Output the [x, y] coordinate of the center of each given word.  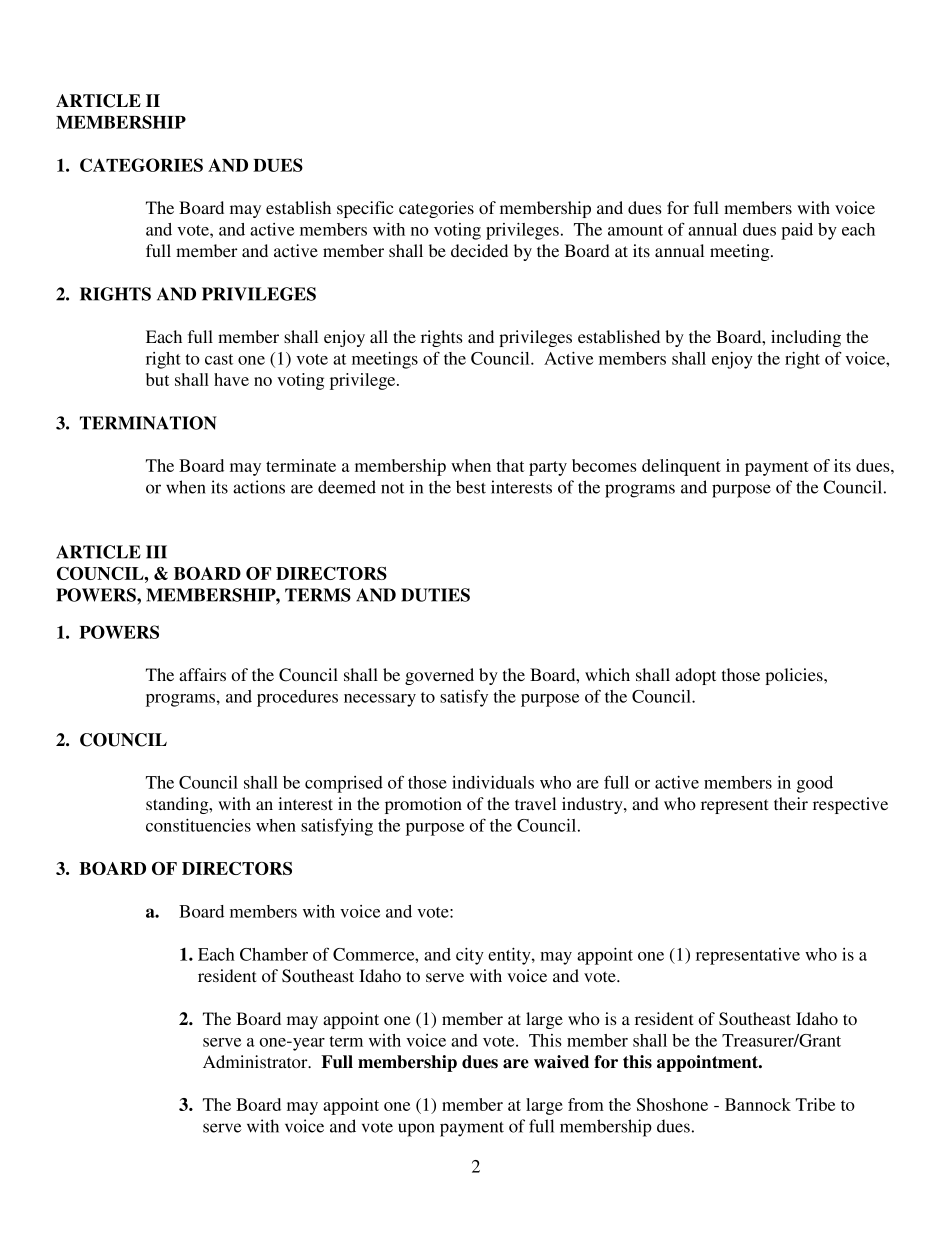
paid [797, 231]
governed [439, 676]
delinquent [681, 467]
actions [259, 487]
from [586, 1104]
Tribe [815, 1104]
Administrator [256, 1061]
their [791, 803]
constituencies [198, 825]
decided [479, 250]
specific [365, 209]
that [510, 465]
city [470, 956]
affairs [202, 674]
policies [795, 676]
